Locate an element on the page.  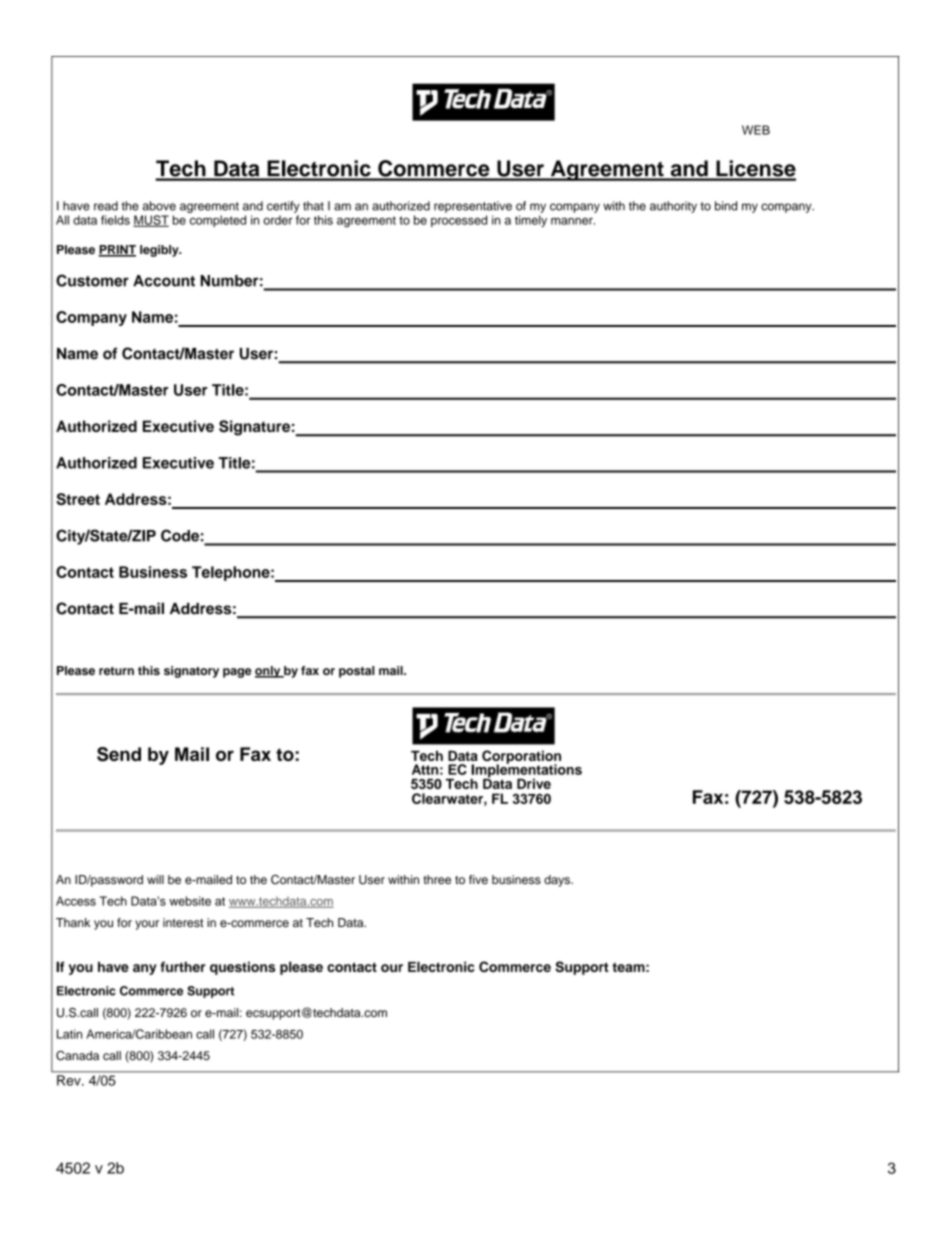
processed is located at coordinates (459, 221).
